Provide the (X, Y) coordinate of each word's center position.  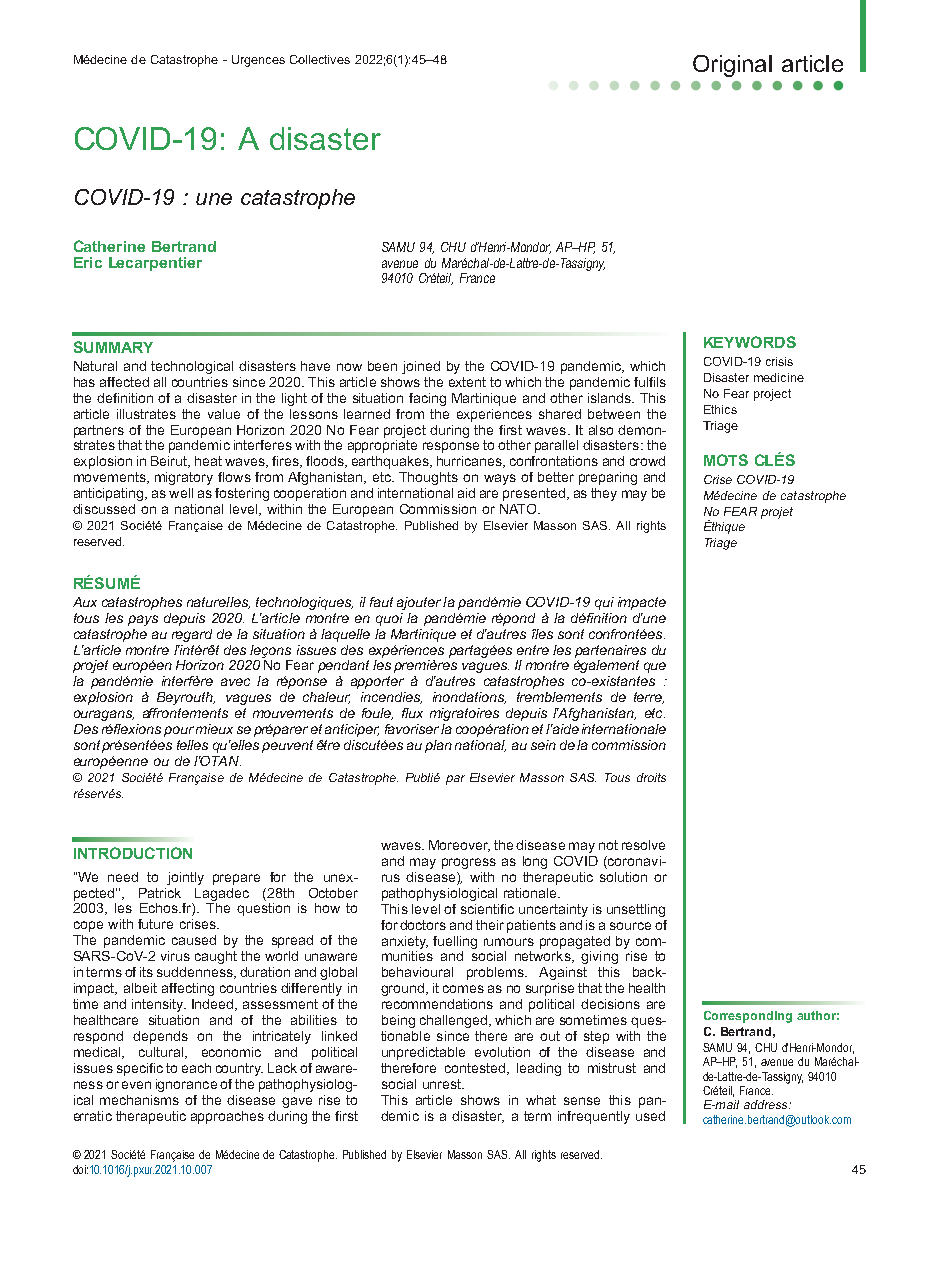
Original (732, 66)
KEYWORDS (750, 342)
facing (427, 399)
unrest (443, 1084)
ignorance (186, 1085)
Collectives (320, 59)
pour (179, 731)
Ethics (720, 409)
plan (438, 746)
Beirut (170, 462)
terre (649, 698)
